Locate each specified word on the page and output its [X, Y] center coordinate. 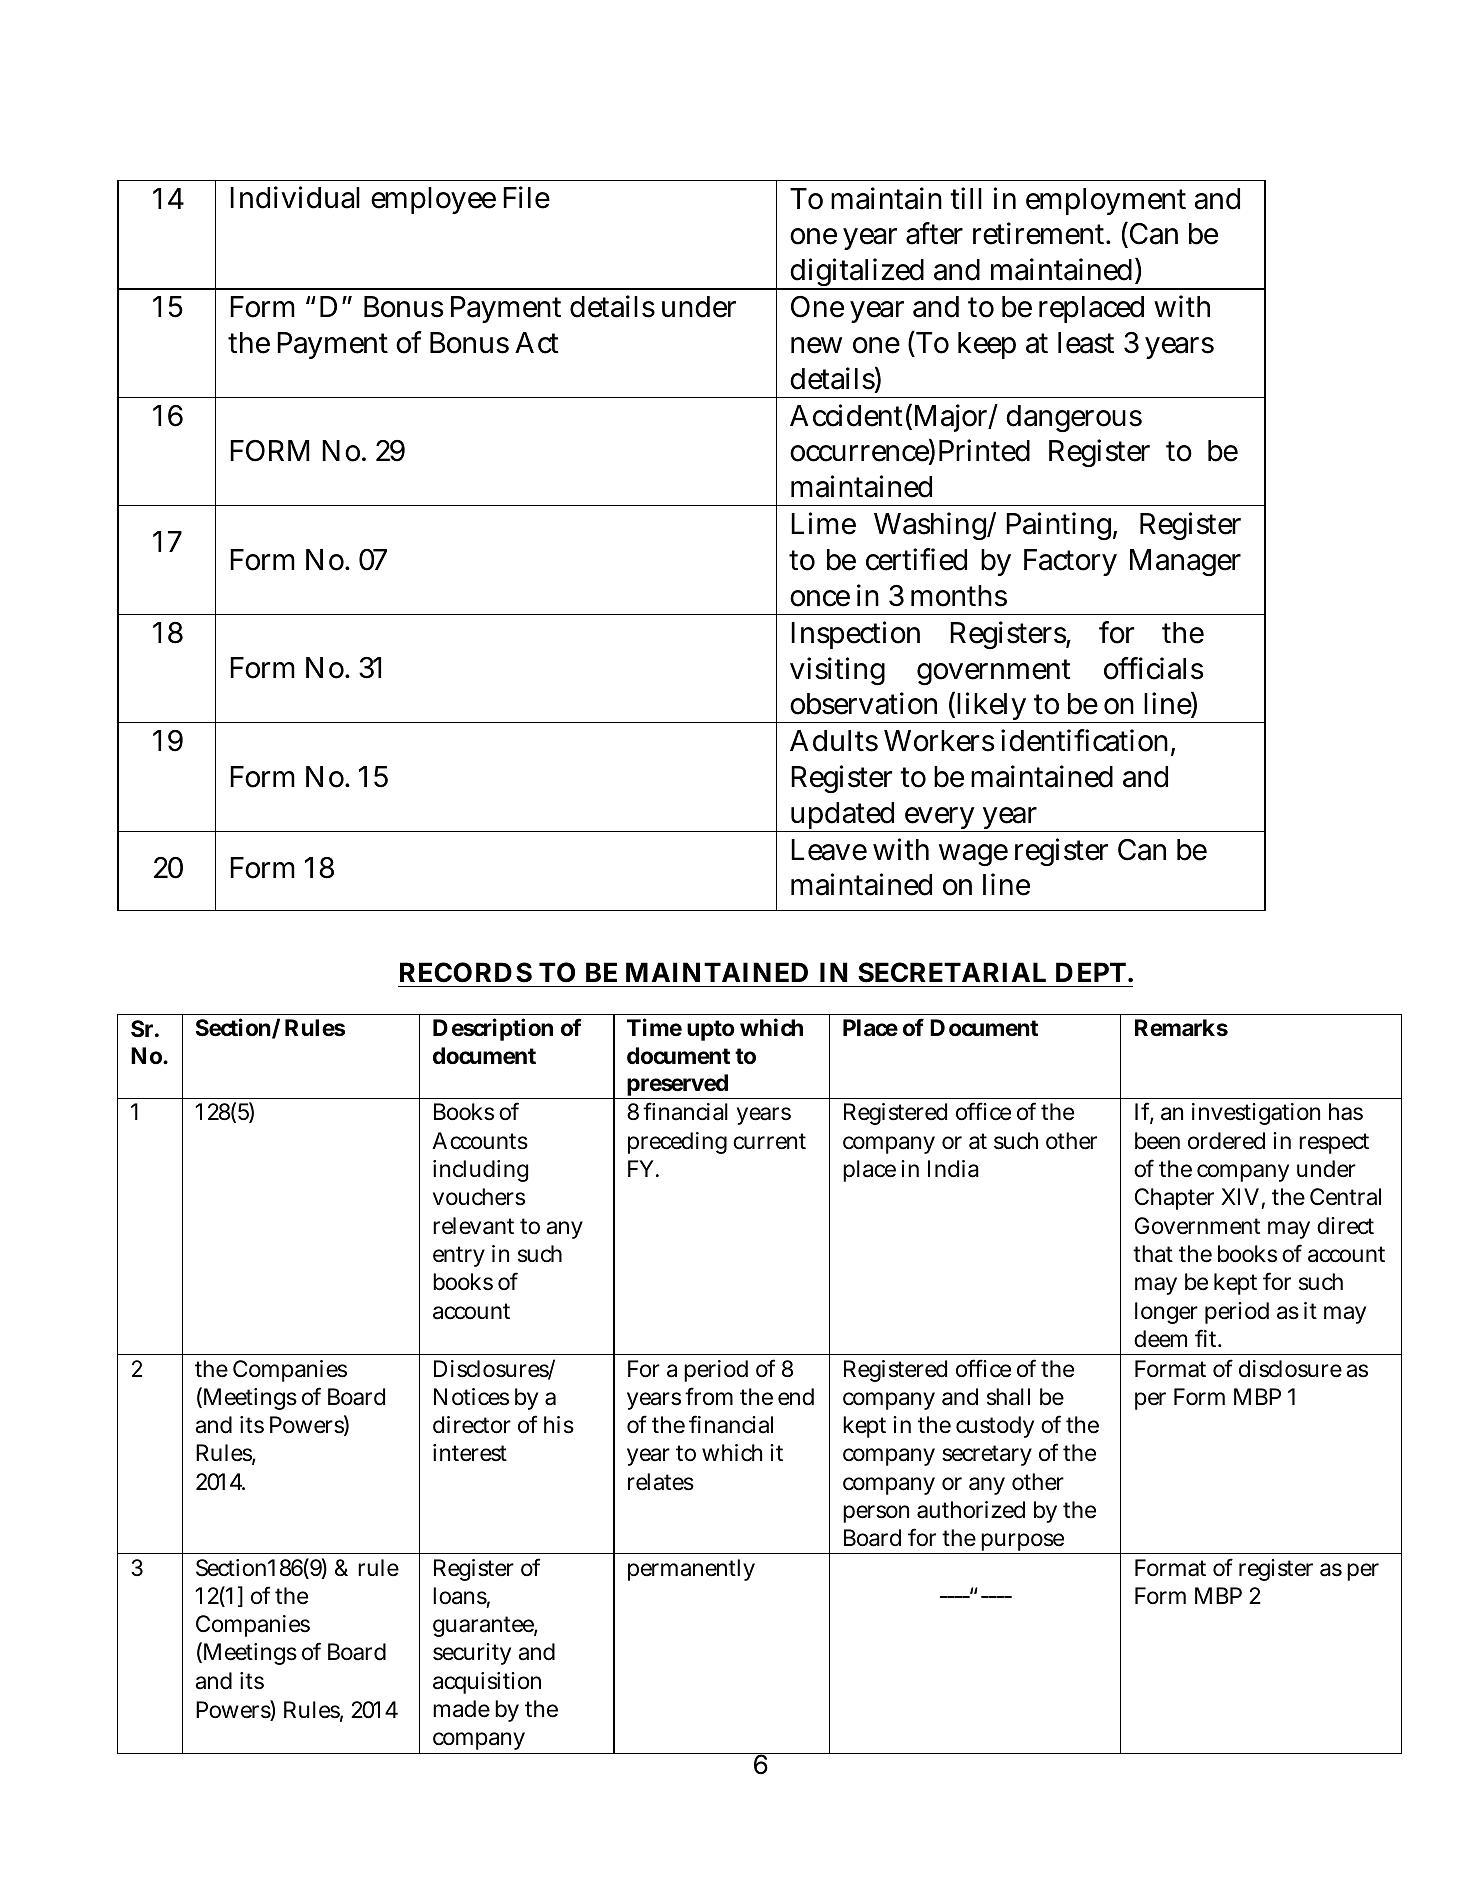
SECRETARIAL [952, 972]
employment [1106, 201]
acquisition [487, 1683]
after [934, 233]
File [526, 197]
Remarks [1181, 1028]
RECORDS [466, 972]
